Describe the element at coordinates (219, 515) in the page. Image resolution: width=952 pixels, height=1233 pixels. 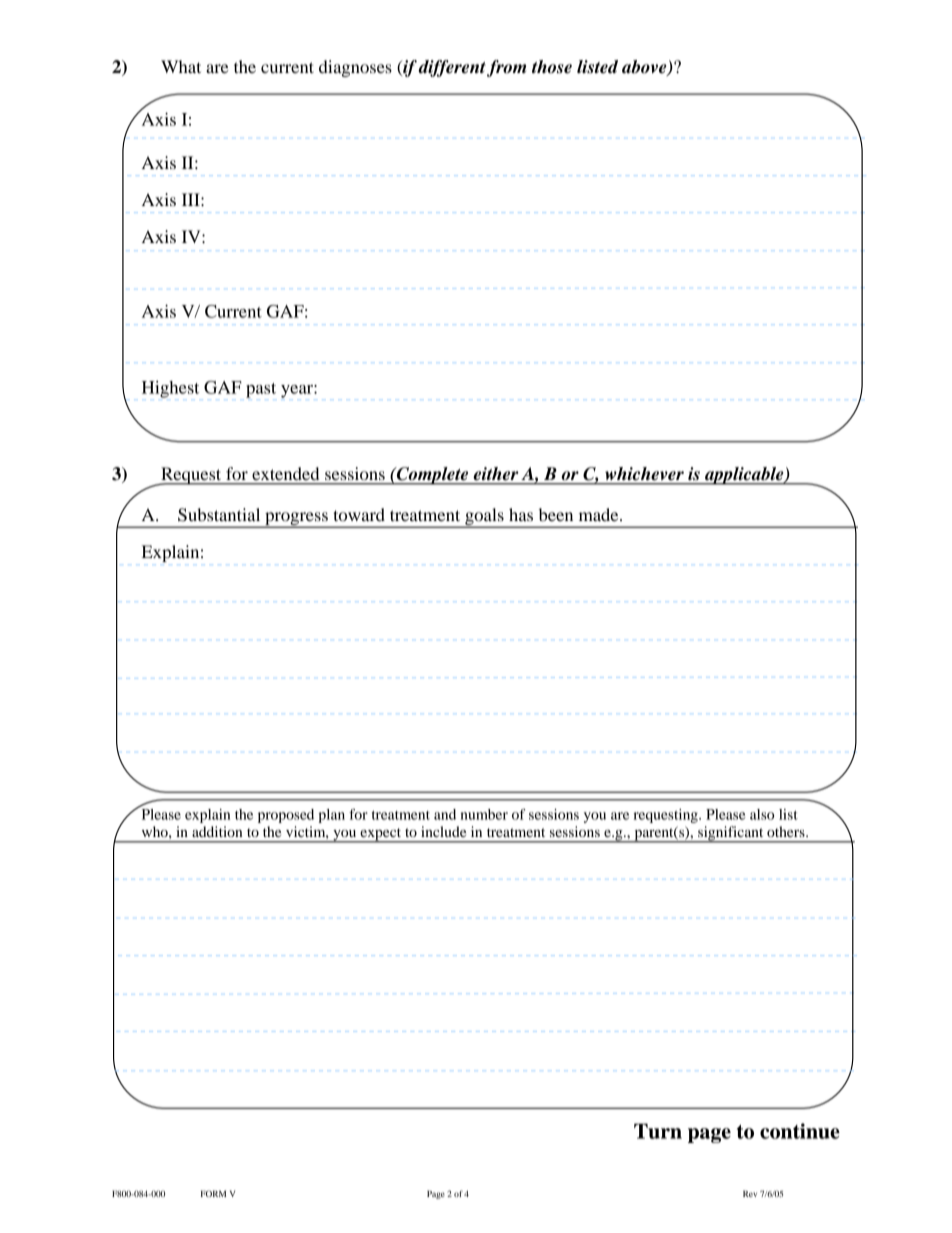
I see `Substantial` at that location.
